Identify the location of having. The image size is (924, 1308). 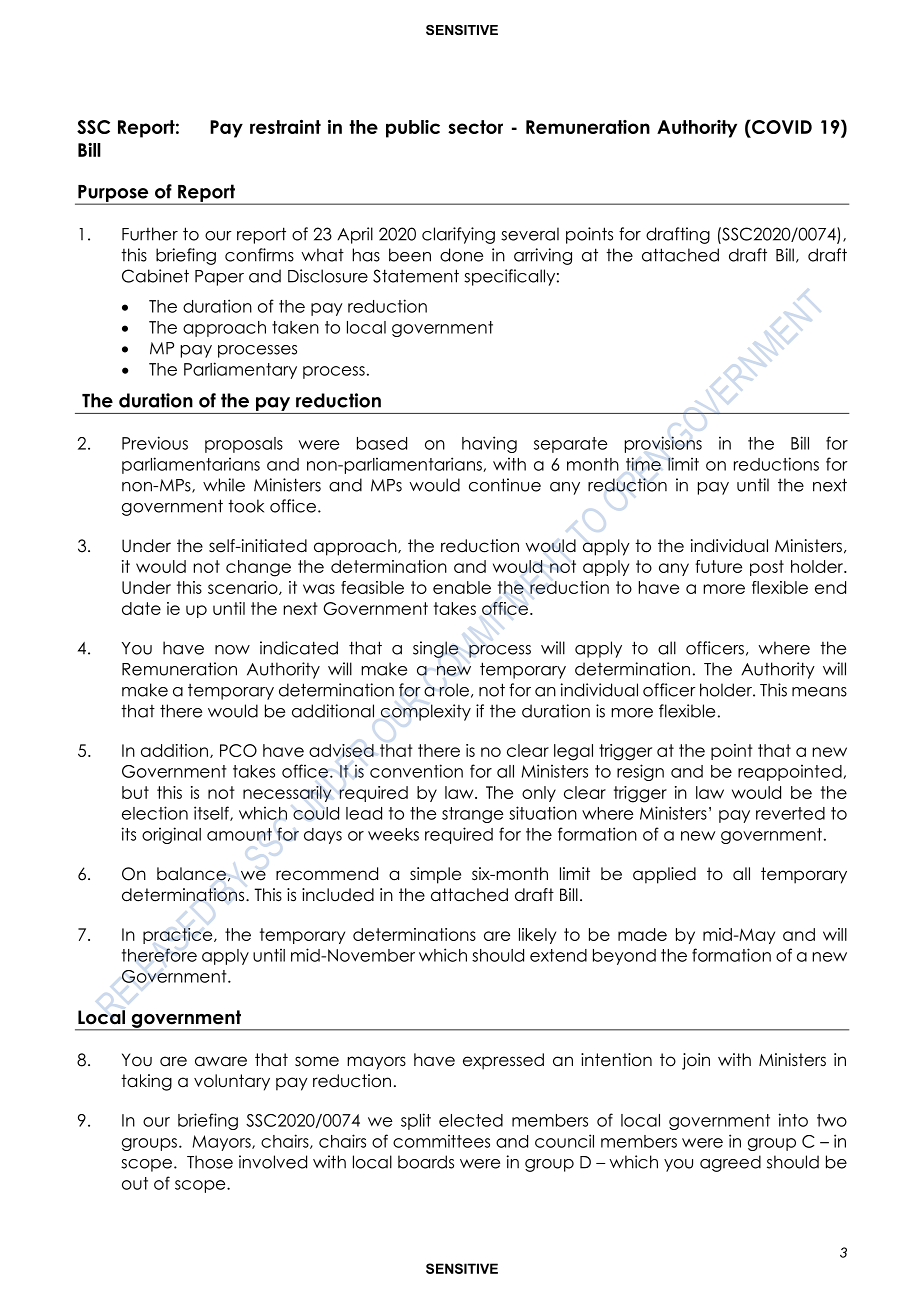
(489, 444).
